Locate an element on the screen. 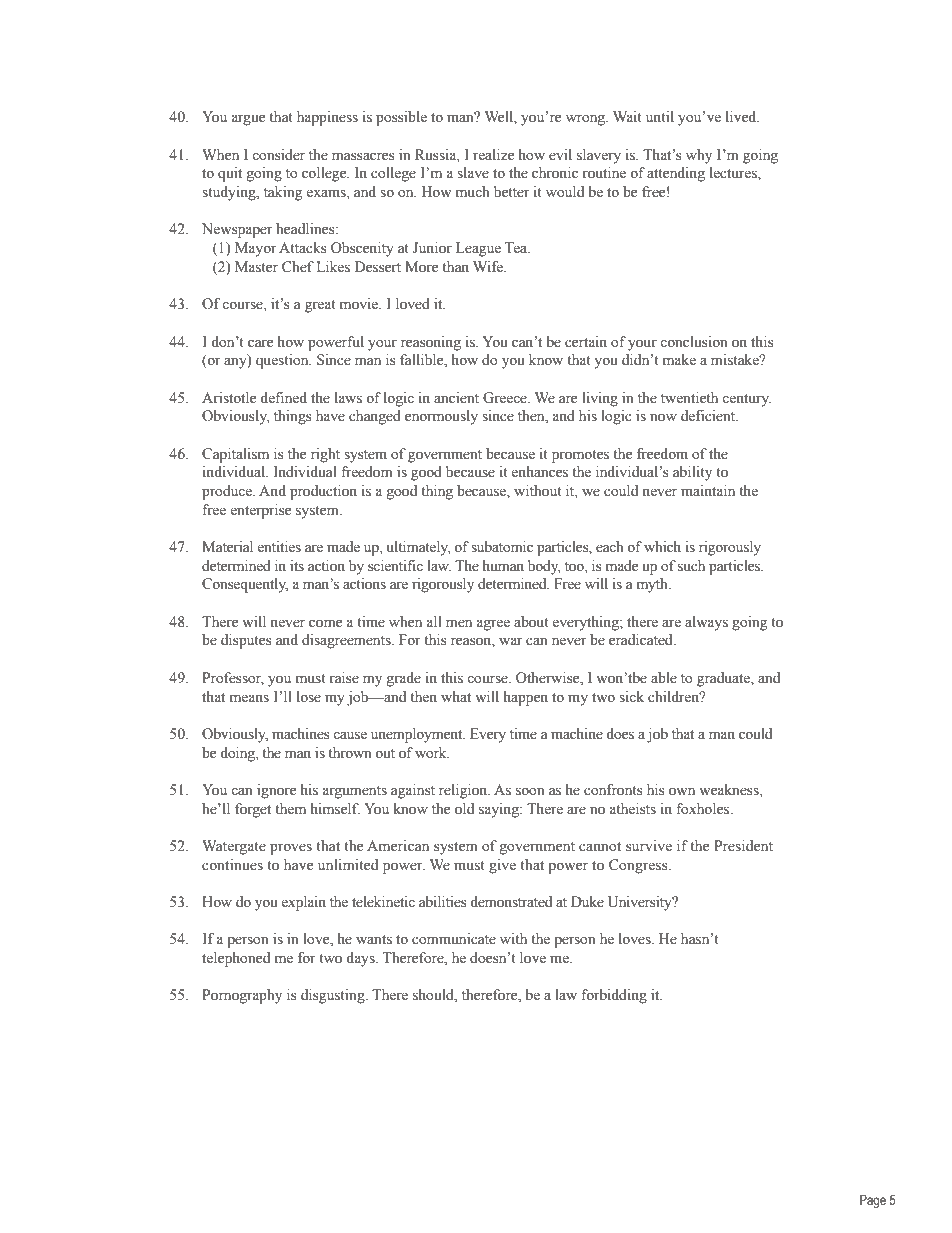 The height and width of the screenshot is (1233, 952). war is located at coordinates (511, 641).
